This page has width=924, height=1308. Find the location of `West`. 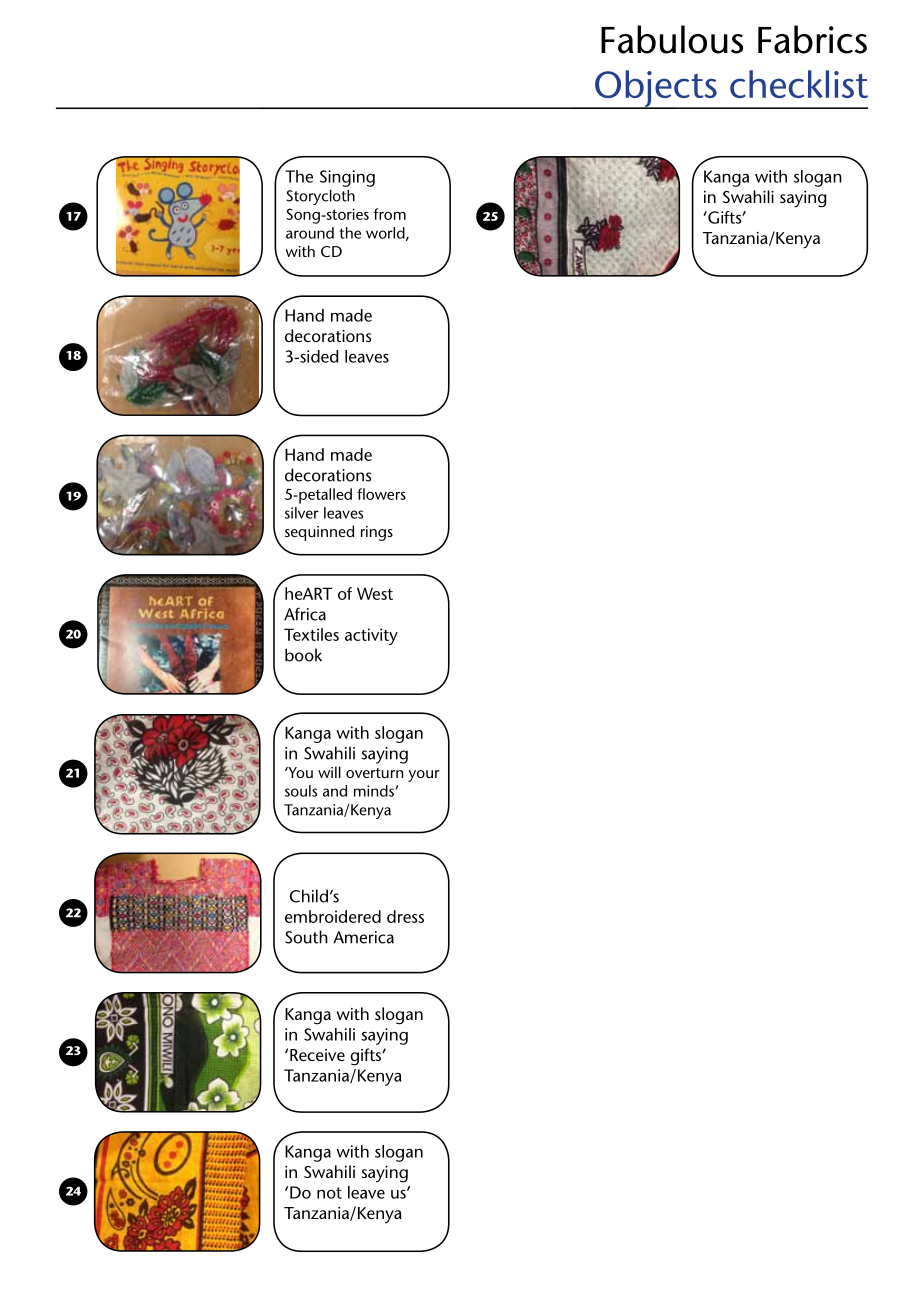

West is located at coordinates (375, 593).
